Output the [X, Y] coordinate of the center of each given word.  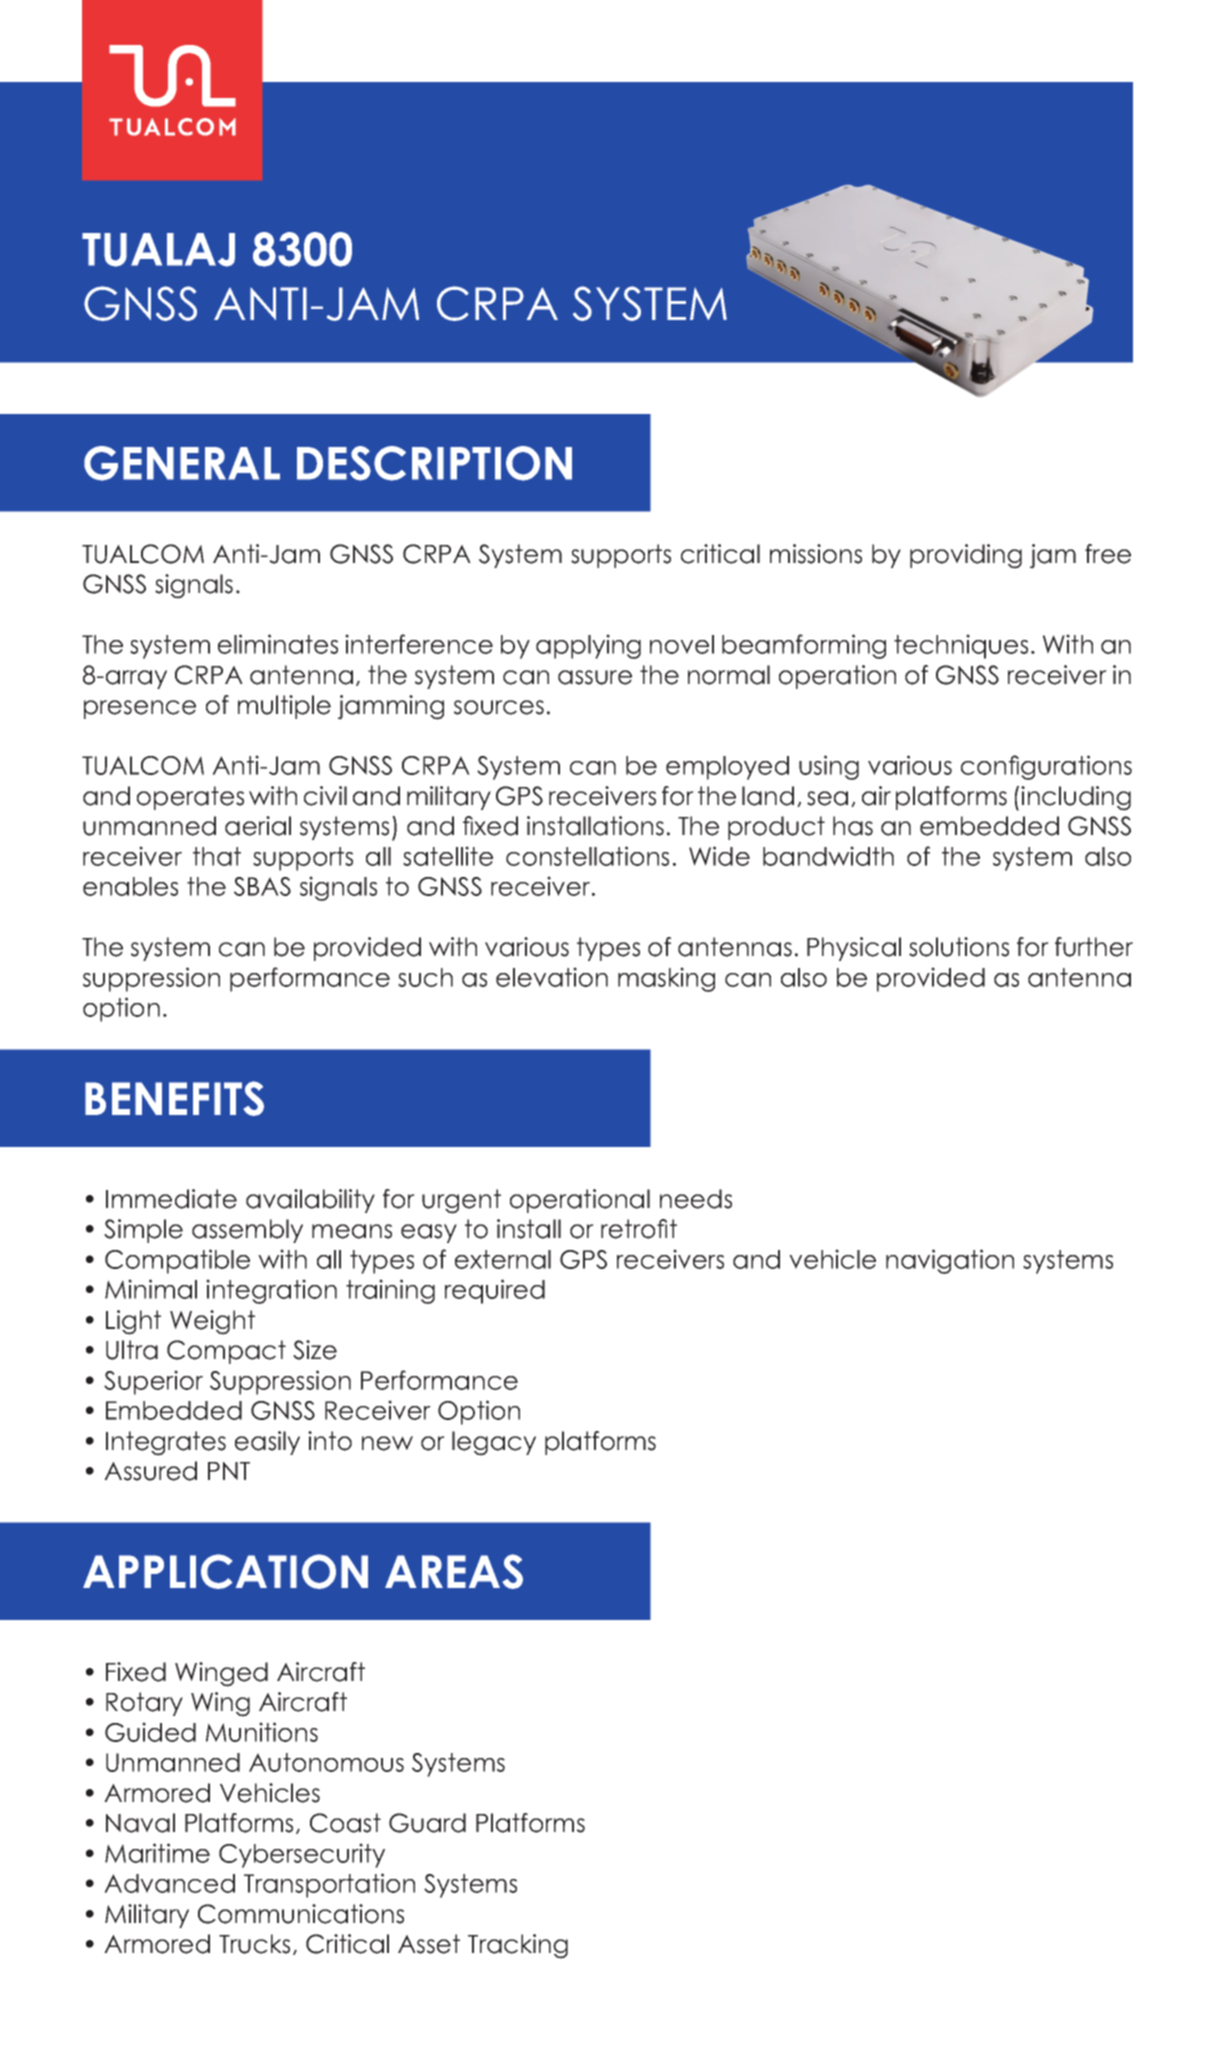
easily [267, 1443]
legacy [494, 1443]
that [217, 856]
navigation [950, 1261]
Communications [301, 1914]
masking [666, 979]
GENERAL [182, 463]
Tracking [518, 1946]
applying [588, 646]
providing [966, 556]
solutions [959, 947]
